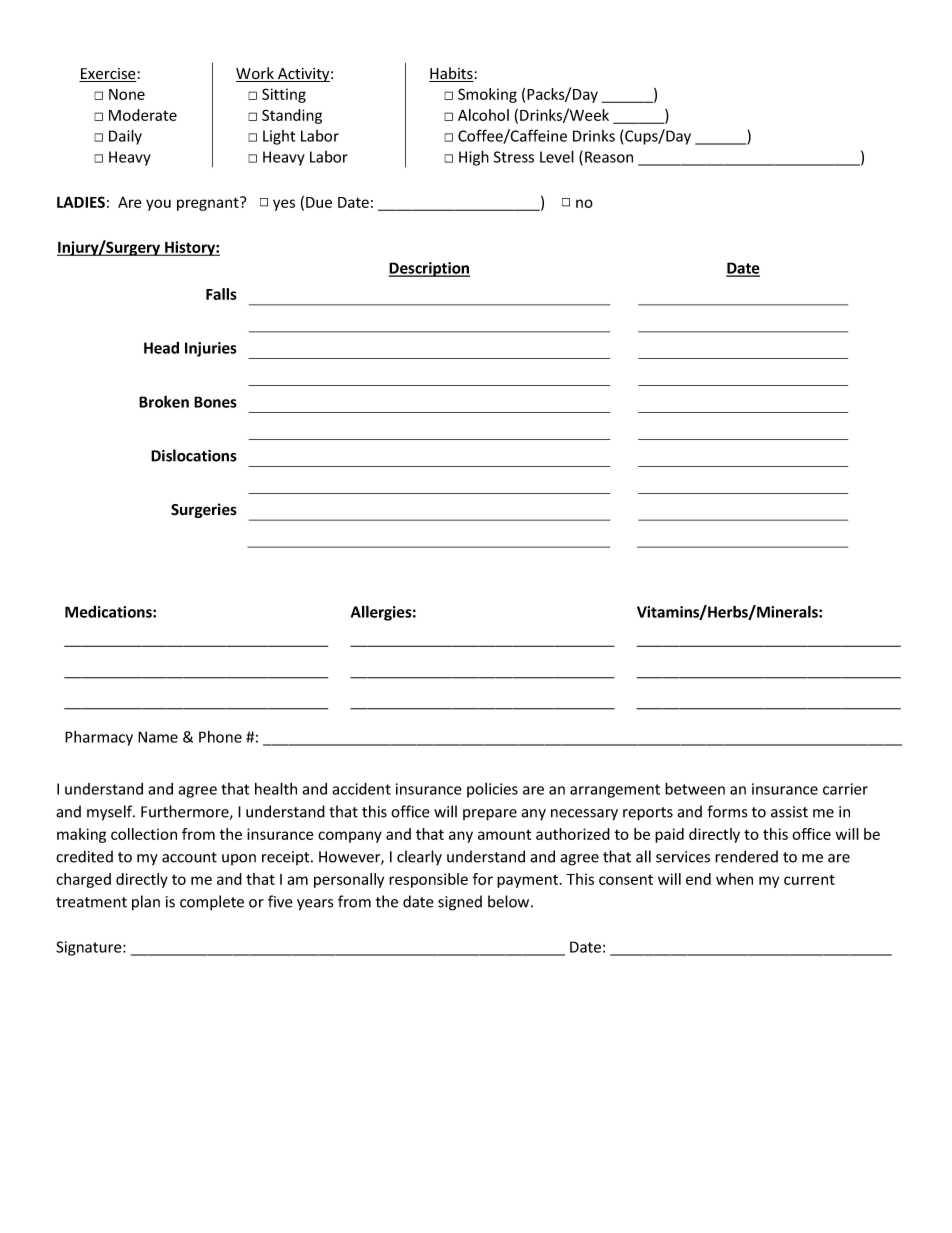  Describe the element at coordinates (221, 294) in the screenshot. I see `Falls` at that location.
